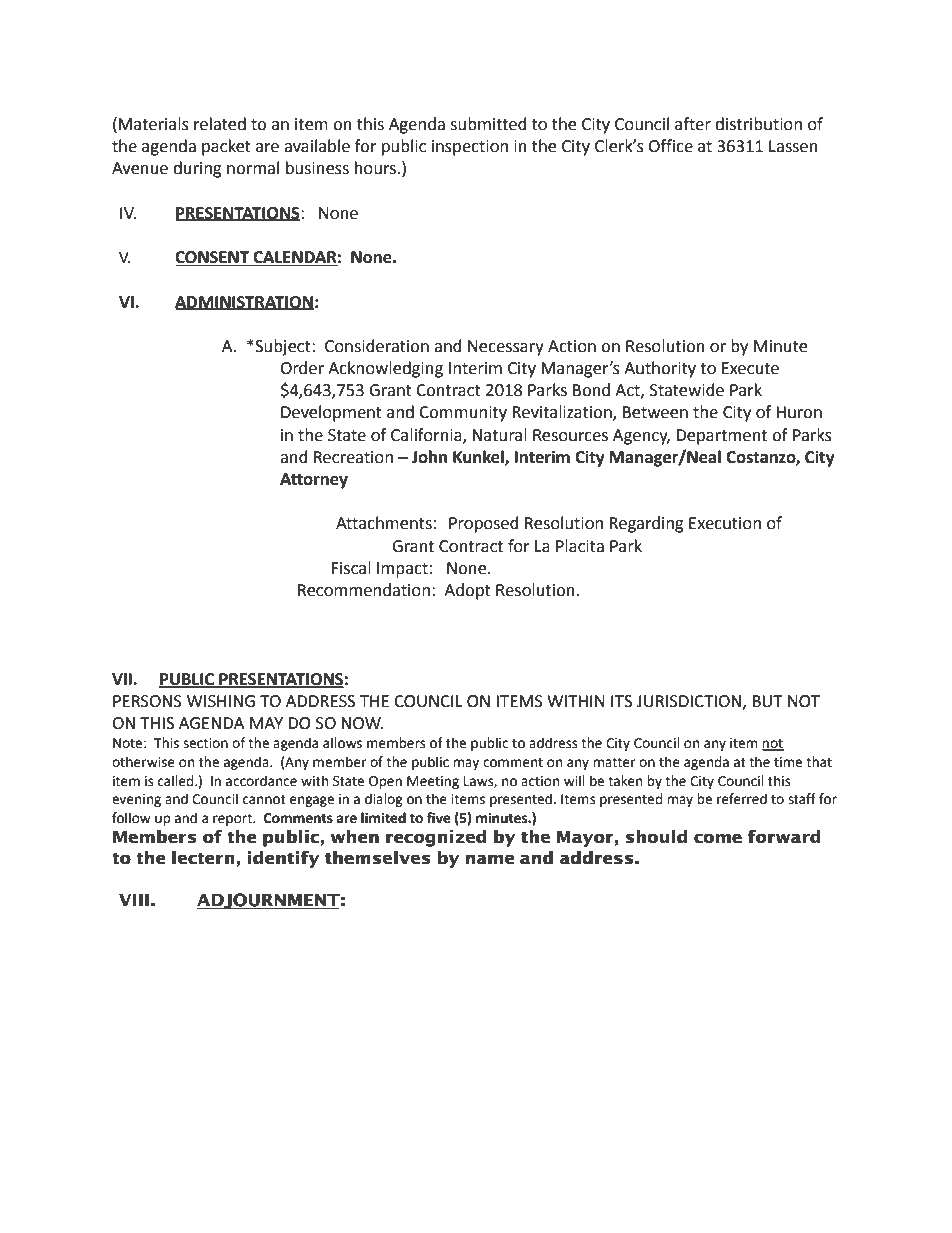  Describe the element at coordinates (484, 524) in the page. I see `Proposed` at that location.
